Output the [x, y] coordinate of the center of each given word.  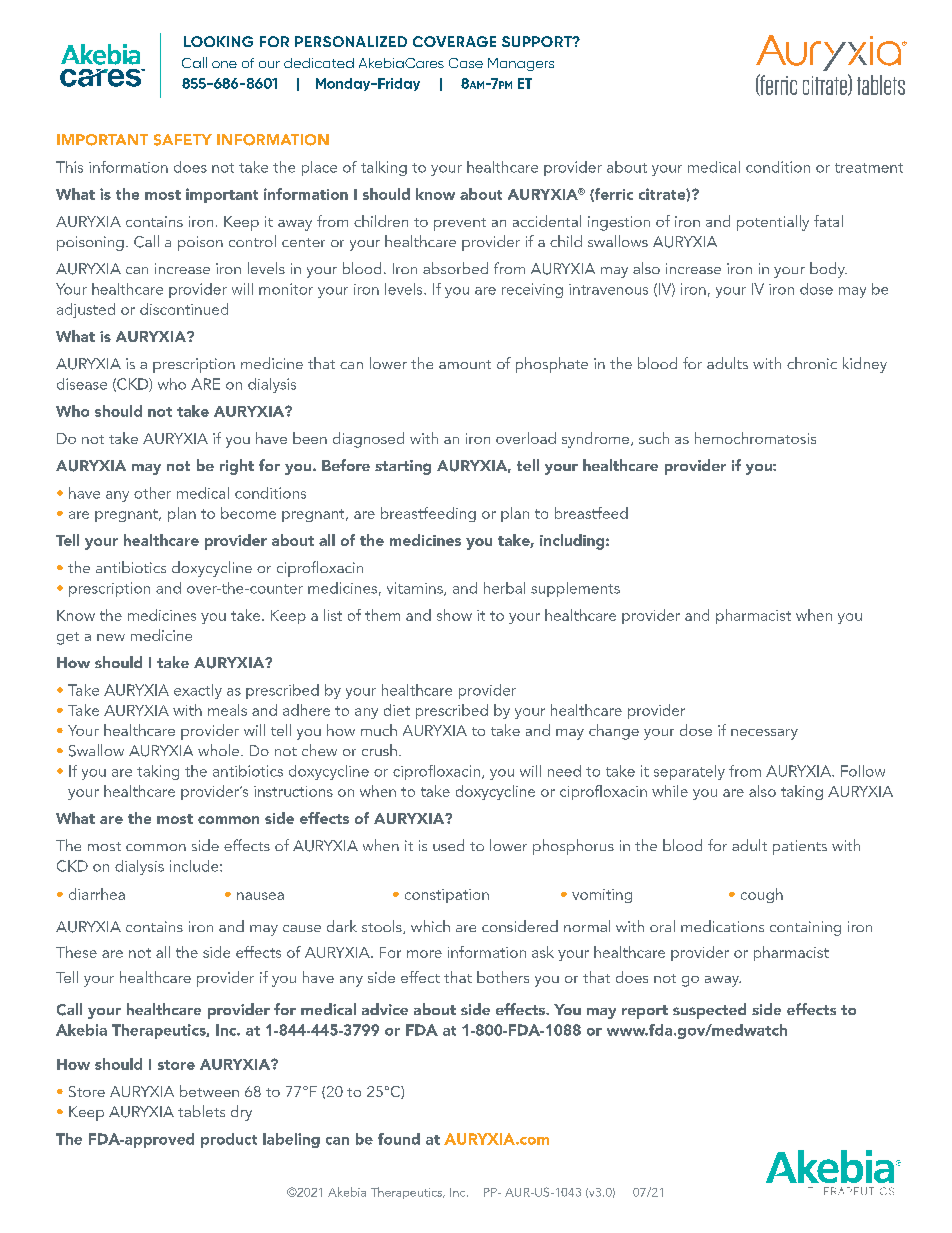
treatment [869, 168]
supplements [575, 589]
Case [466, 63]
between [209, 1091]
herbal [504, 588]
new [111, 637]
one [224, 64]
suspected [709, 1011]
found [399, 1139]
